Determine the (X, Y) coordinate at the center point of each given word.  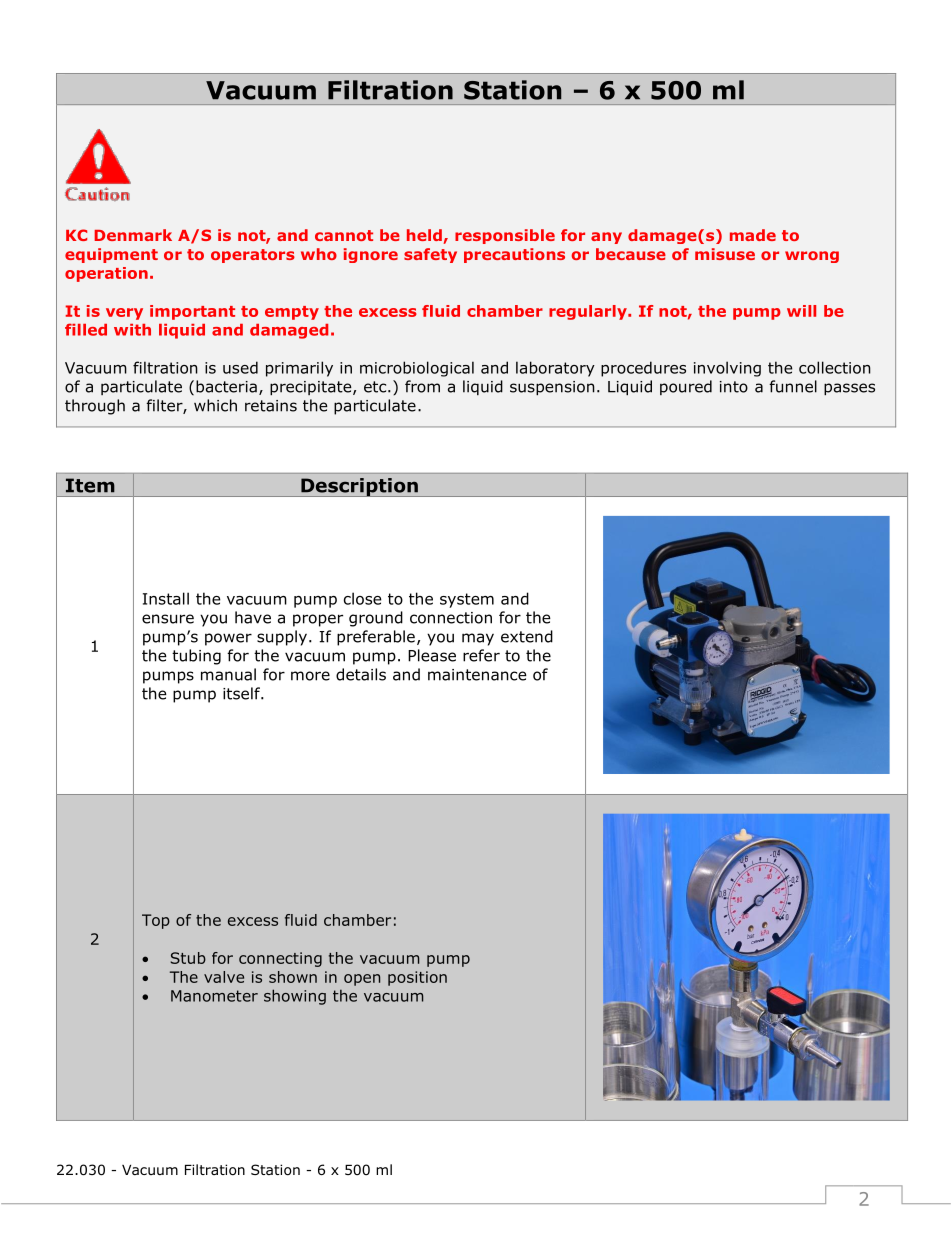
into (734, 387)
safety (430, 255)
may (478, 639)
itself (242, 693)
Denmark (133, 235)
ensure (168, 619)
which (215, 405)
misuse (725, 254)
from (422, 386)
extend (527, 636)
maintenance (477, 675)
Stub (188, 958)
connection (451, 618)
